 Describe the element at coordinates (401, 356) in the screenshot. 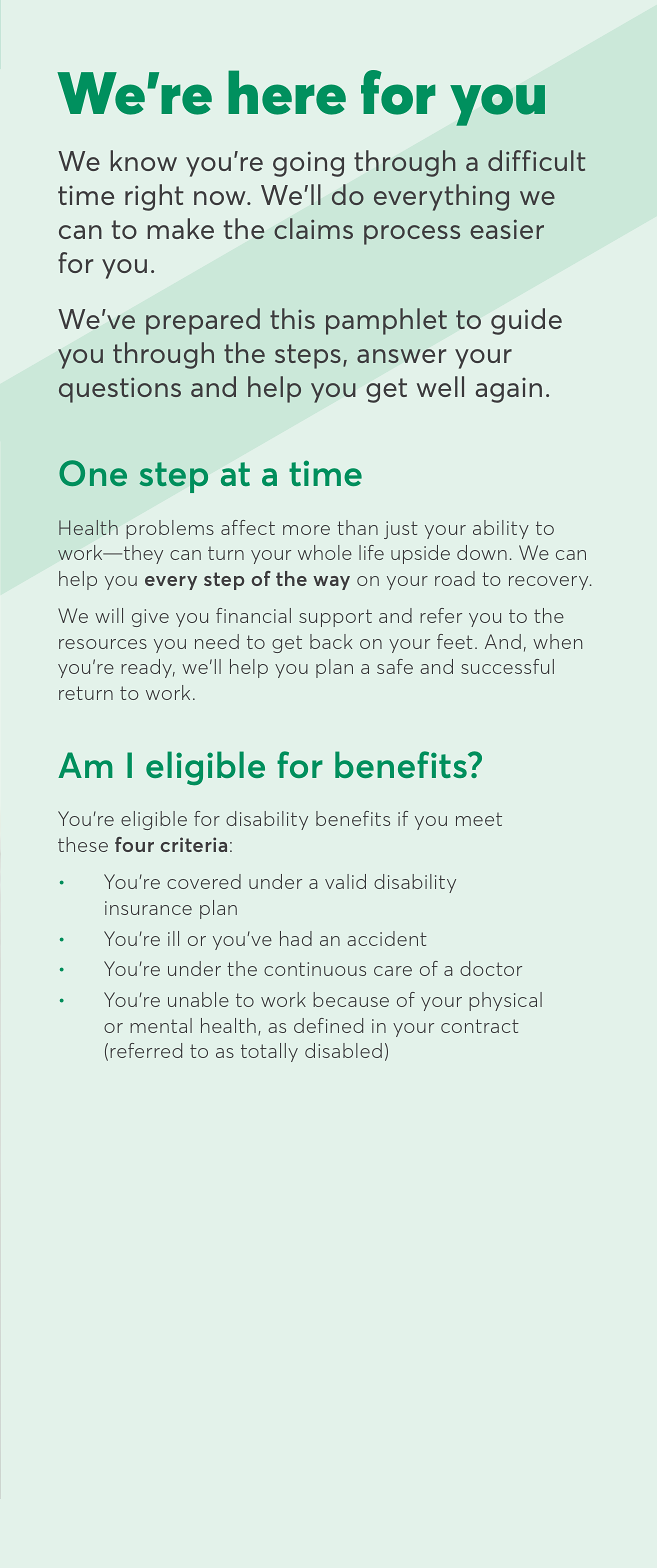

I see `answer` at that location.
